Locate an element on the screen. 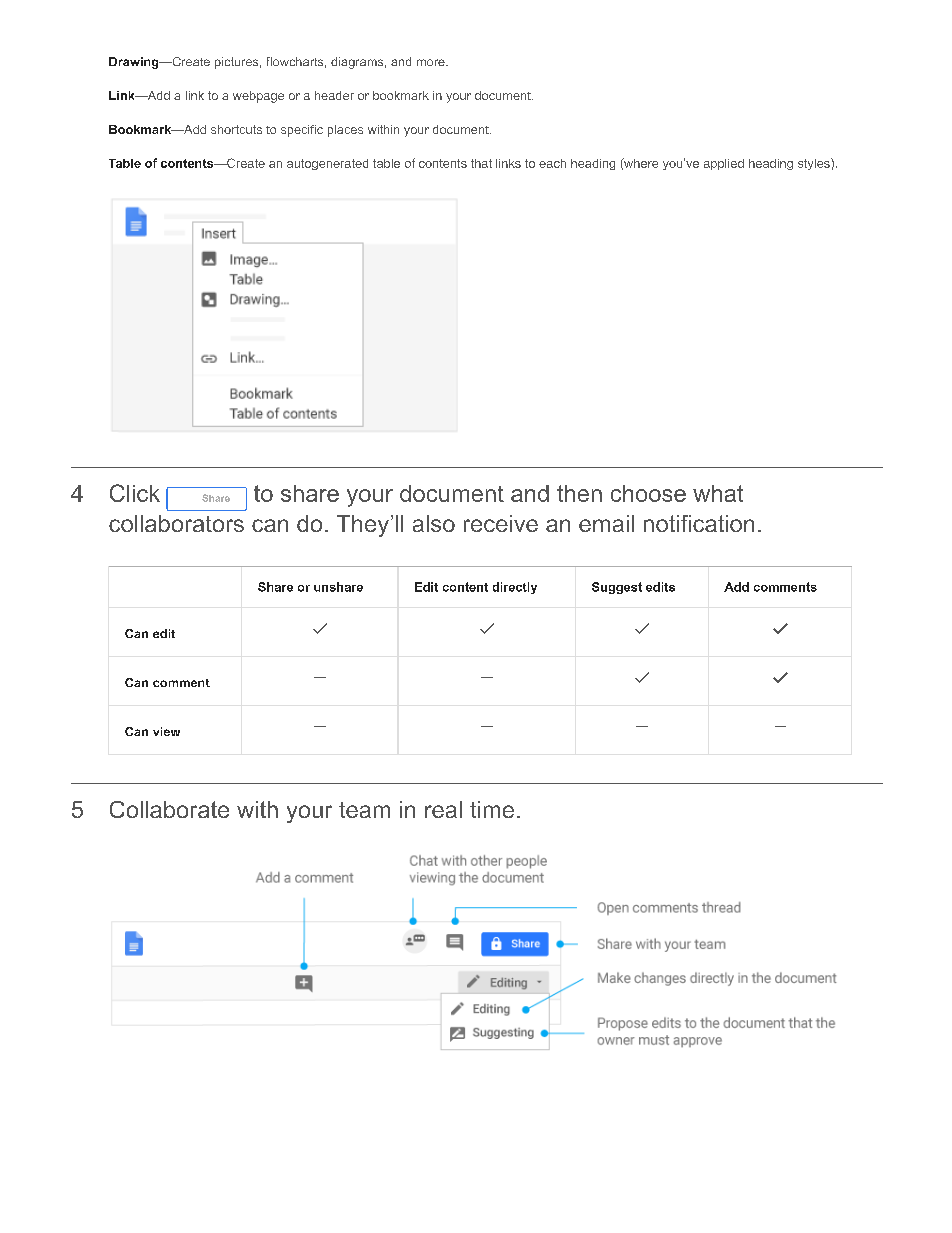 The image size is (952, 1233). notification is located at coordinates (699, 523).
